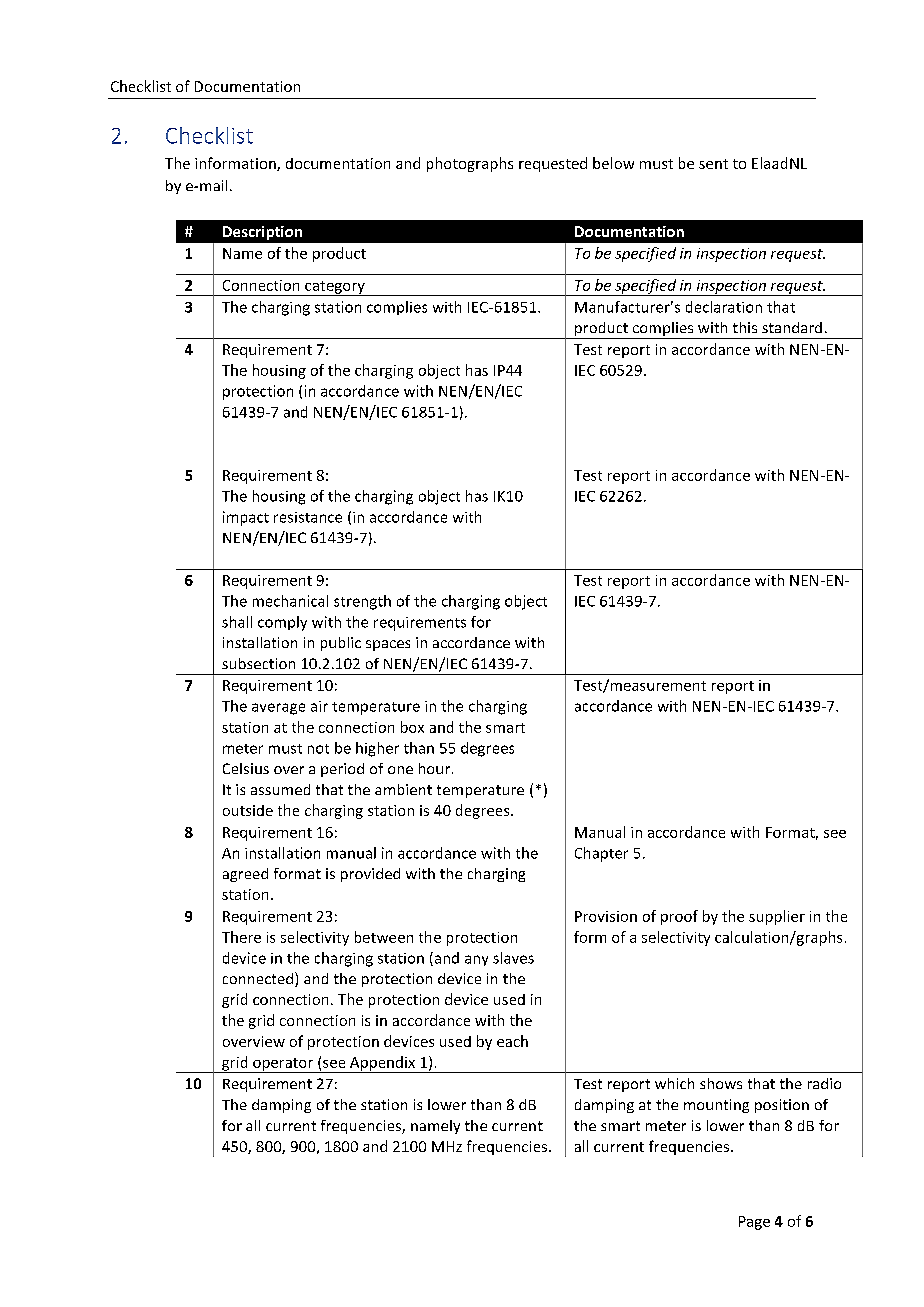 The height and width of the image is (1307, 924). I want to click on Chapter, so click(601, 854).
